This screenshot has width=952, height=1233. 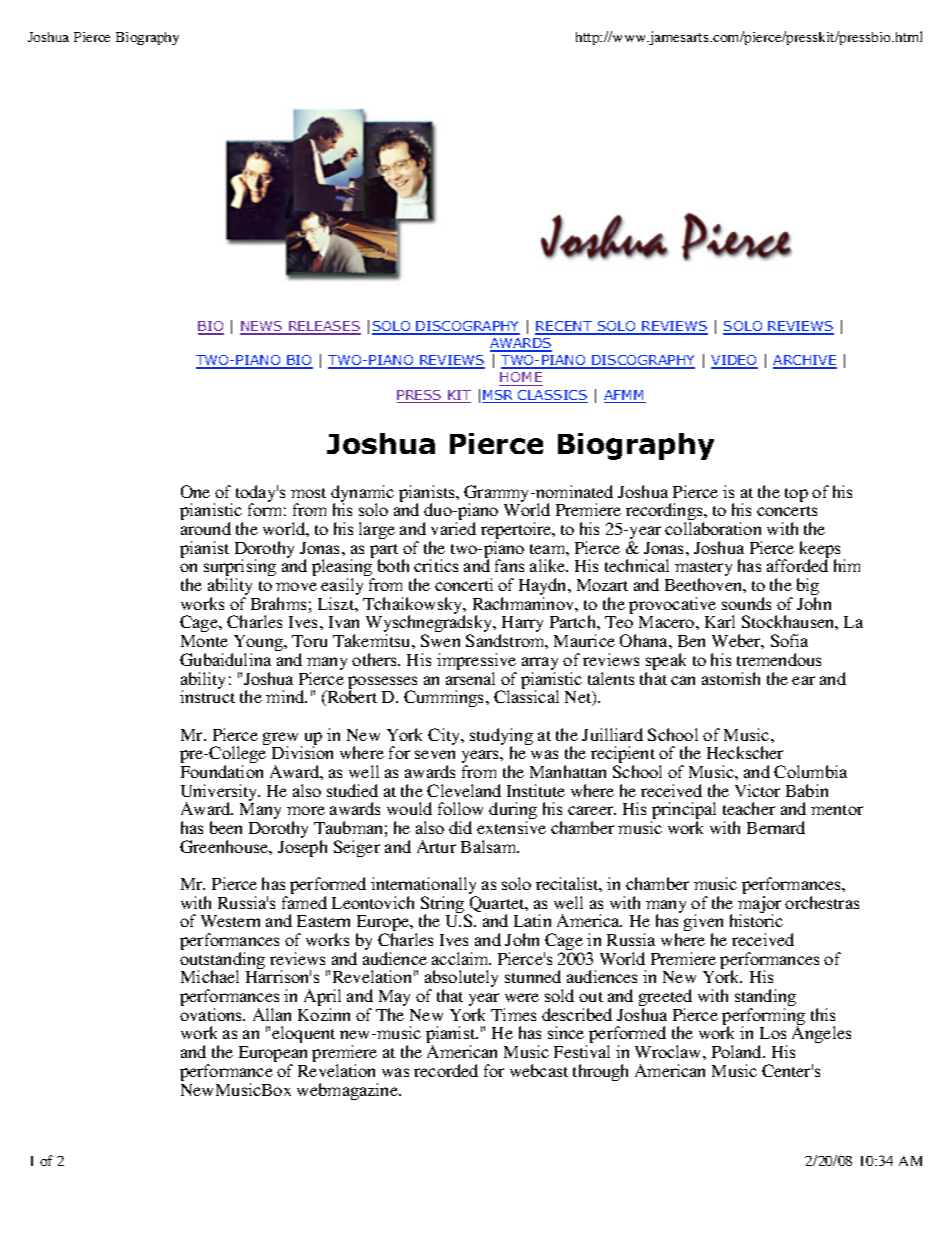 I want to click on famed, so click(x=304, y=902).
